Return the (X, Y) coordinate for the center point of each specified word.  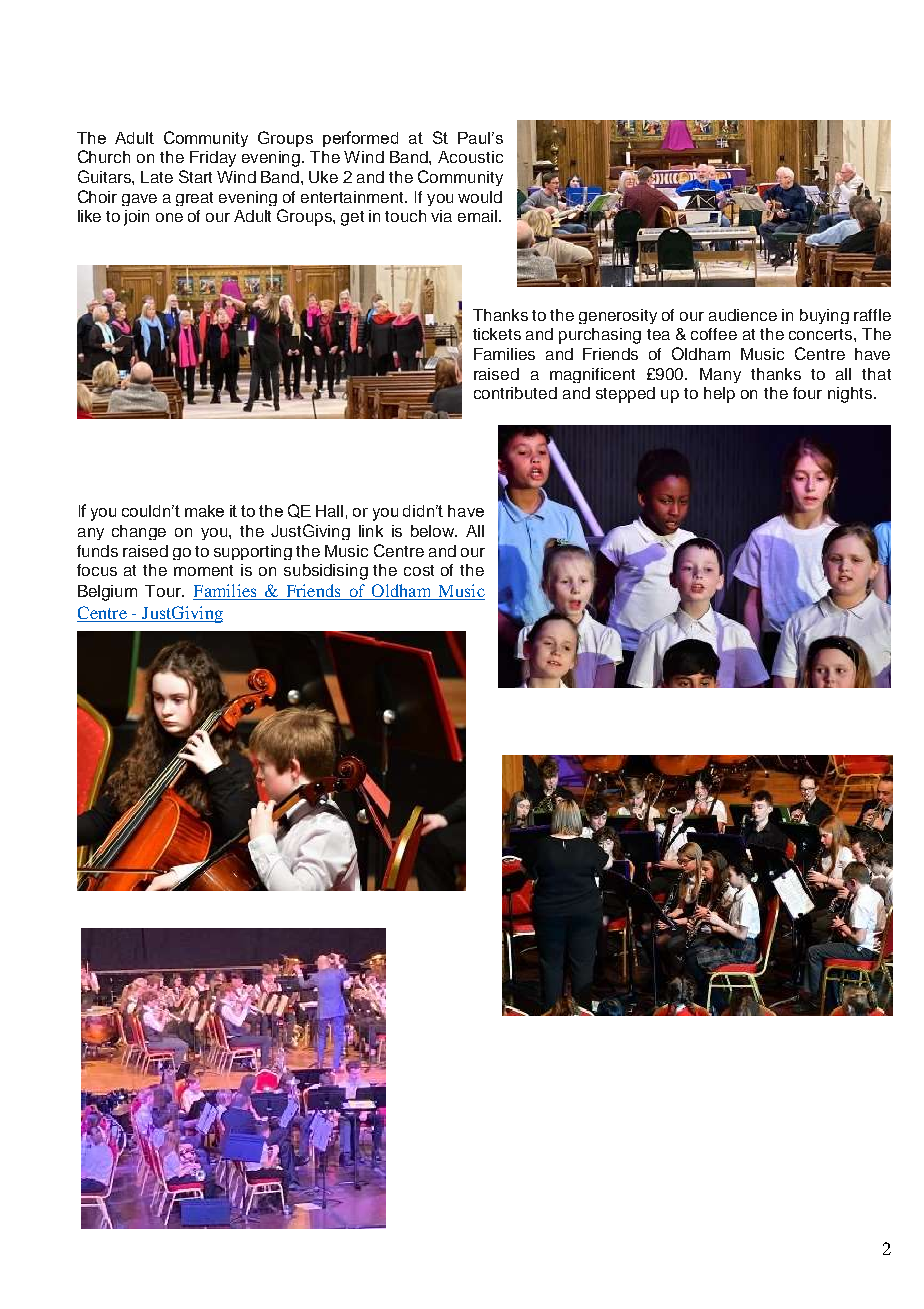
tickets (497, 334)
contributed (515, 393)
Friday (213, 159)
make (204, 511)
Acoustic (470, 157)
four (807, 393)
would (480, 197)
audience (743, 315)
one (169, 217)
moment (203, 570)
